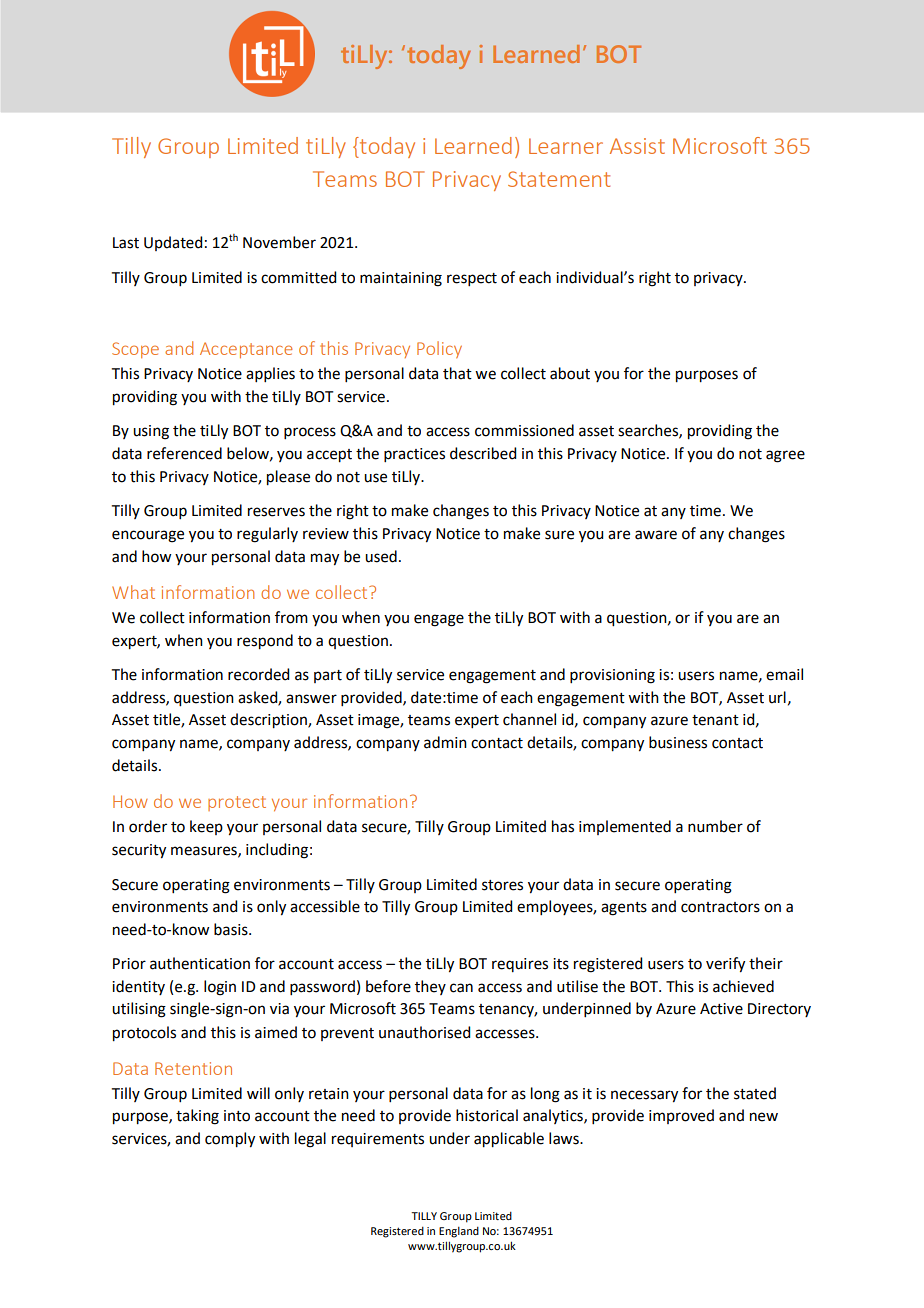  I want to click on keep, so click(206, 827).
